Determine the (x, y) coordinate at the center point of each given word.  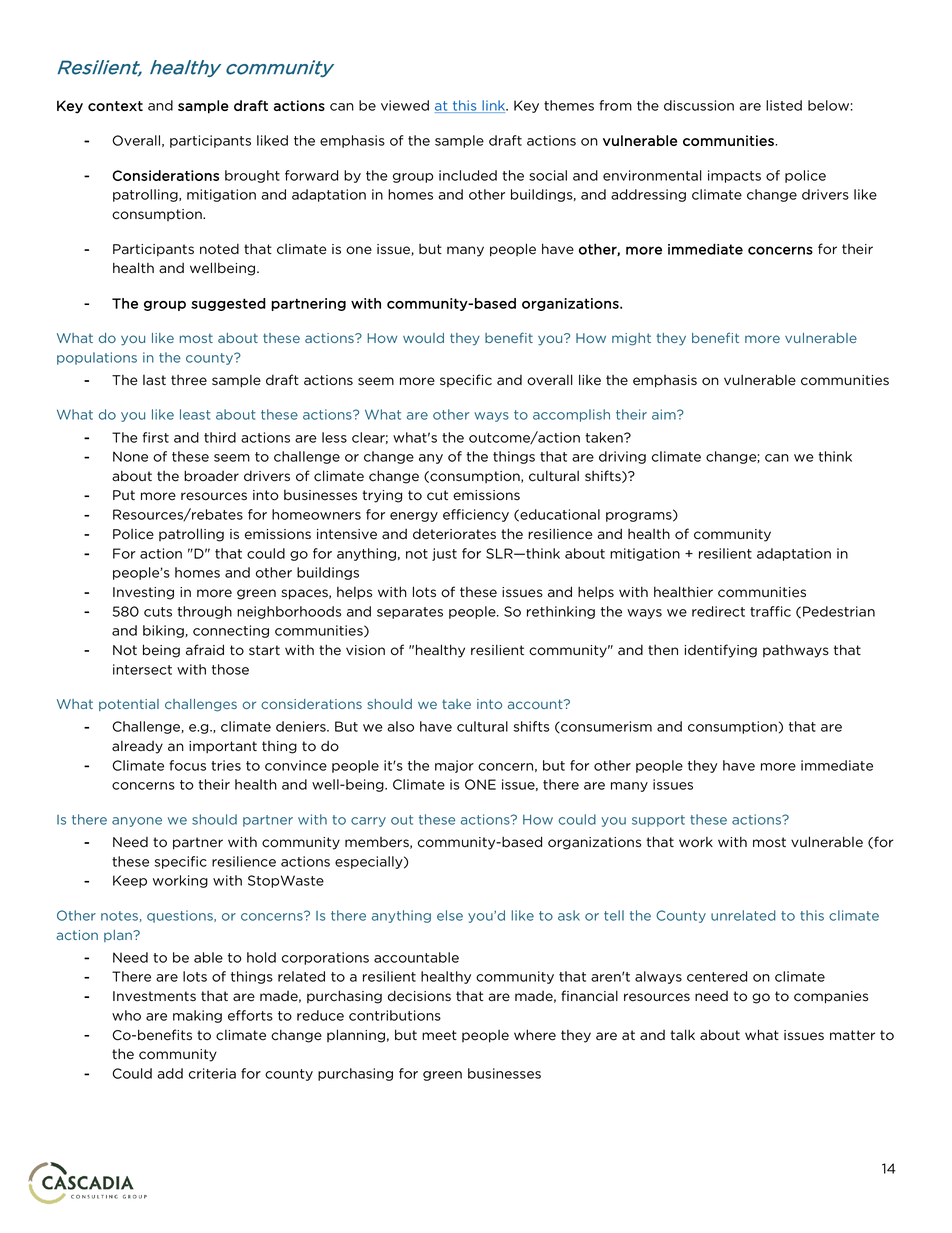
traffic (770, 611)
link (494, 106)
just (444, 554)
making (197, 1016)
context (115, 106)
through (204, 612)
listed (784, 105)
